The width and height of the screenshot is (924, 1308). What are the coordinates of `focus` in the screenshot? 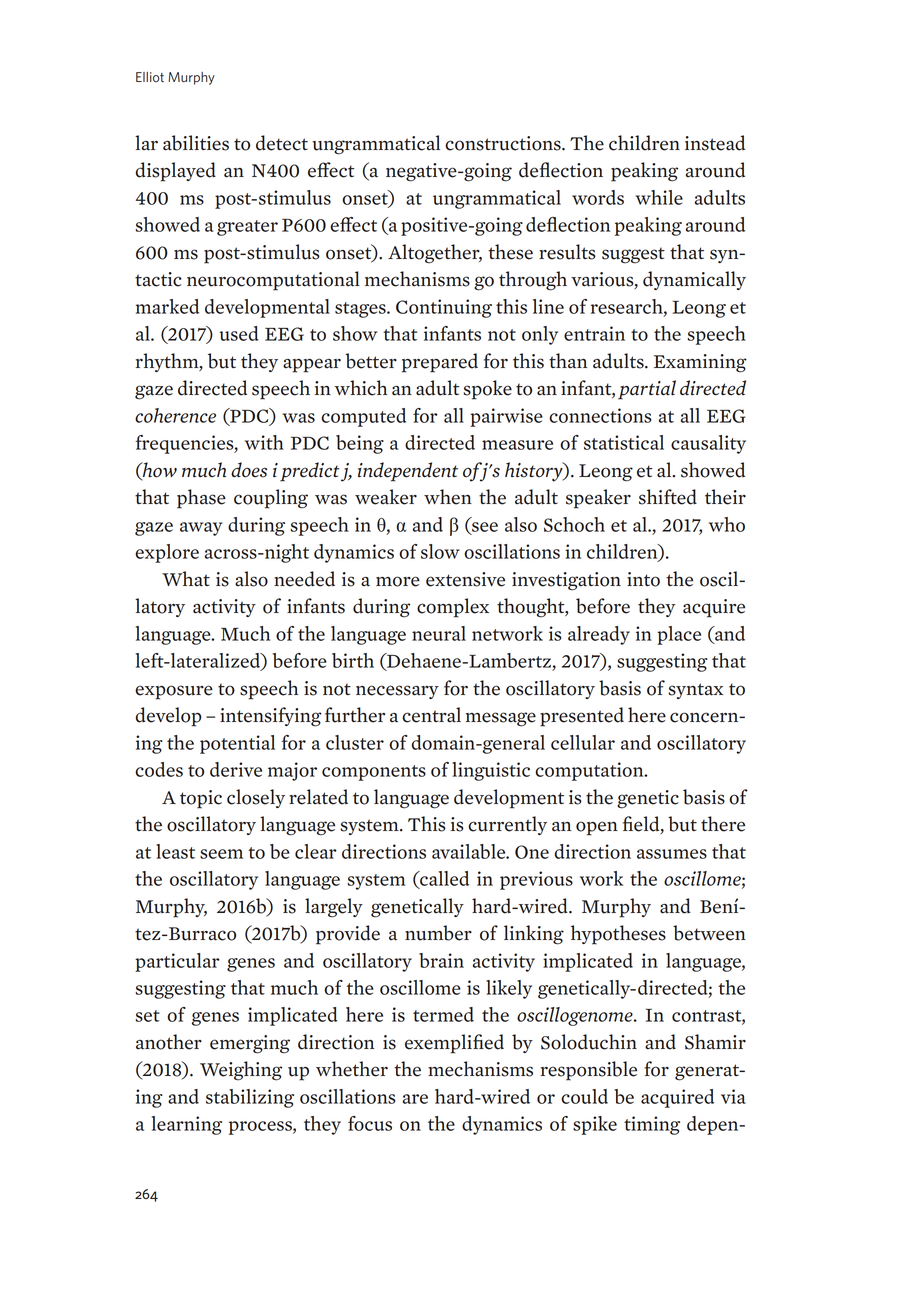 It's located at (370, 1123).
